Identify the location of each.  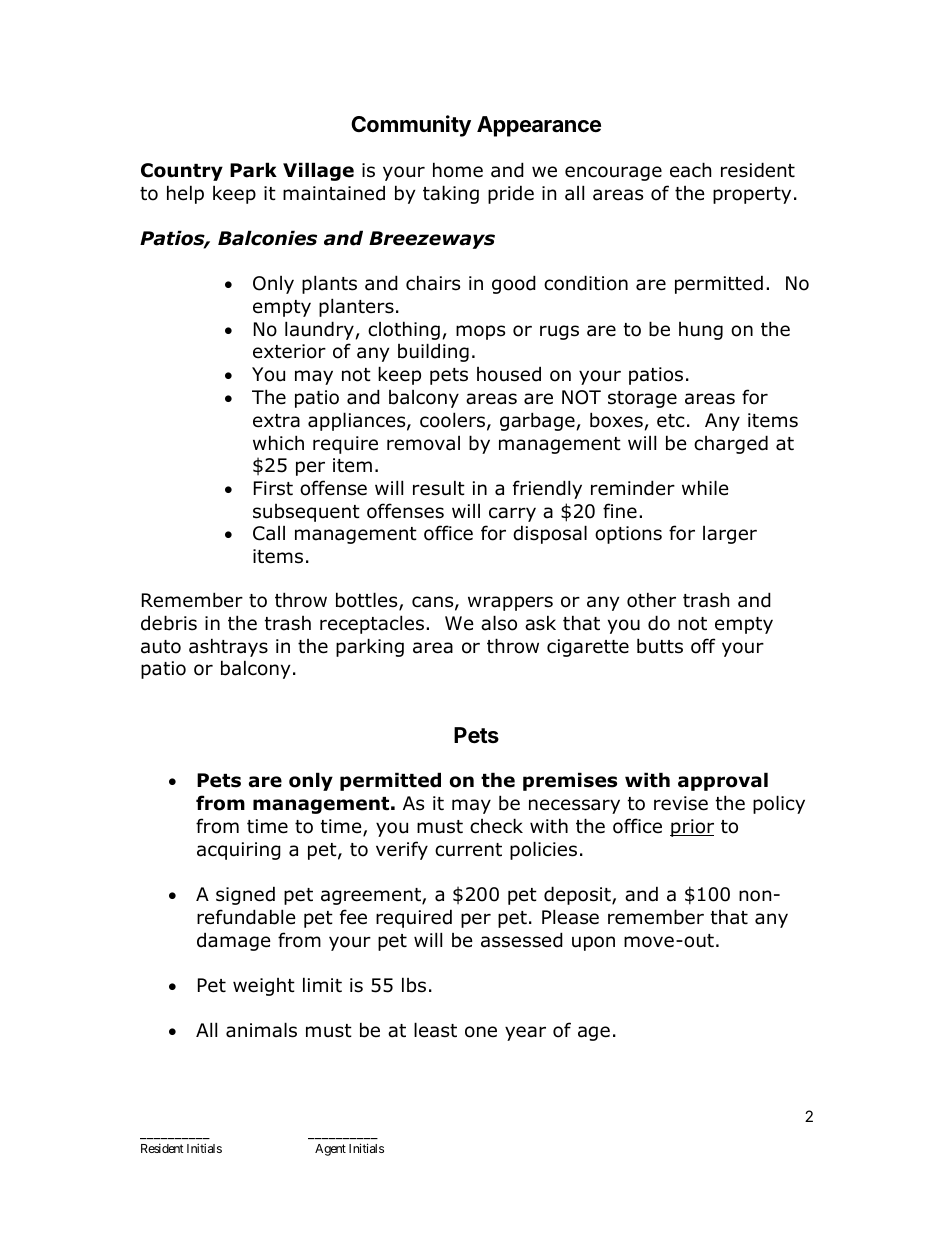
(690, 170).
